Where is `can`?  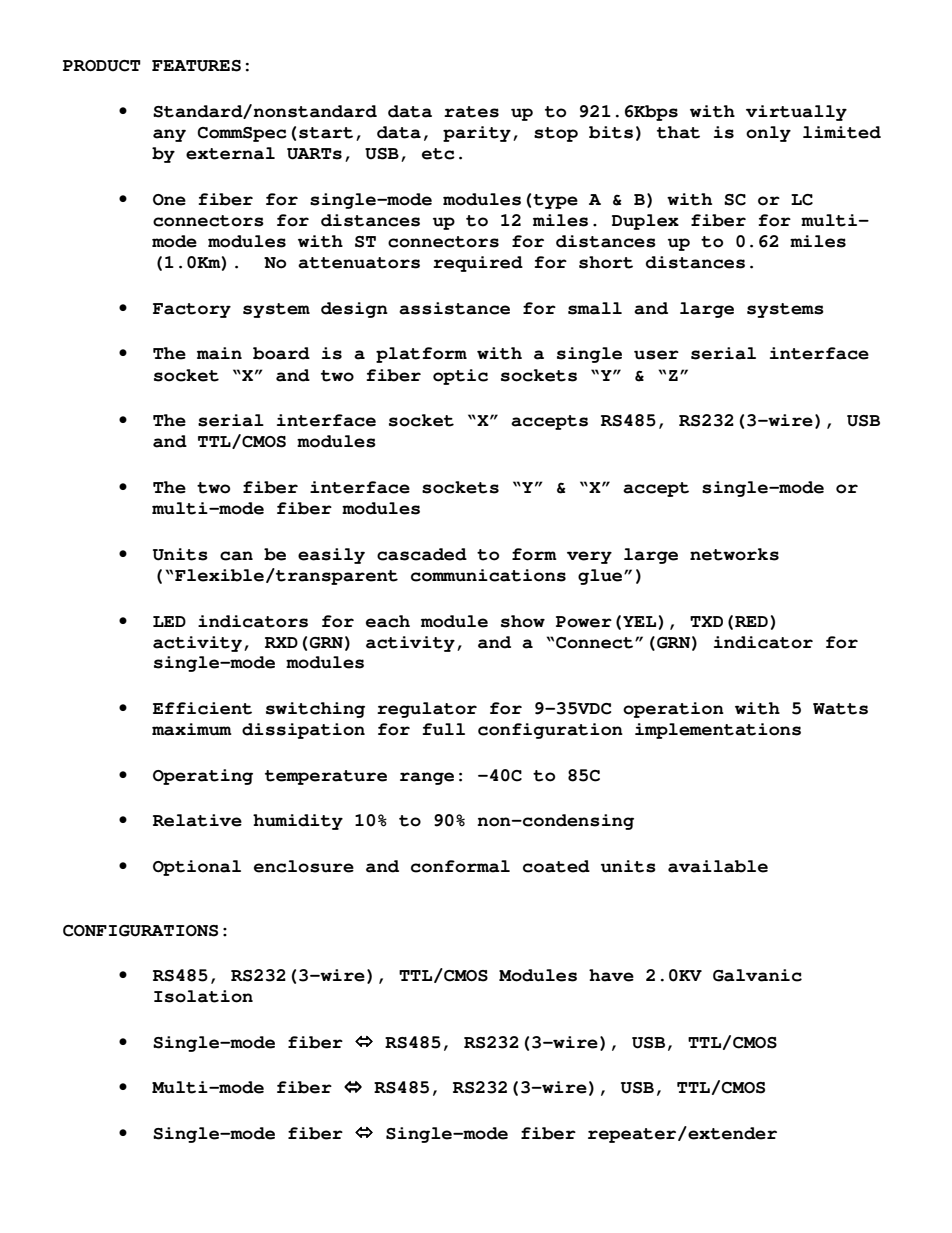 can is located at coordinates (236, 556).
